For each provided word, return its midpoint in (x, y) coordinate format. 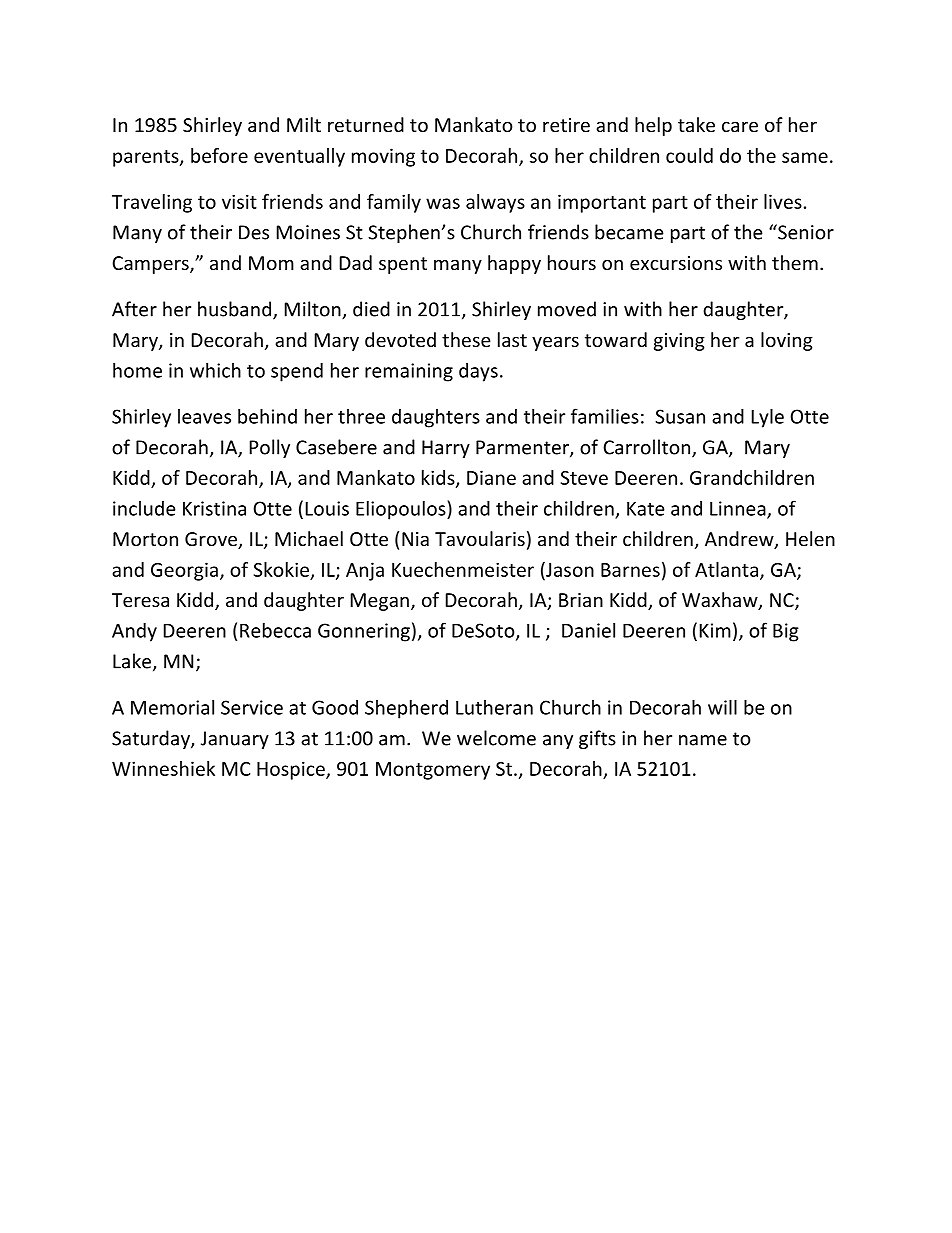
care (740, 126)
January (235, 740)
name (703, 740)
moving (383, 157)
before (219, 155)
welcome (496, 738)
